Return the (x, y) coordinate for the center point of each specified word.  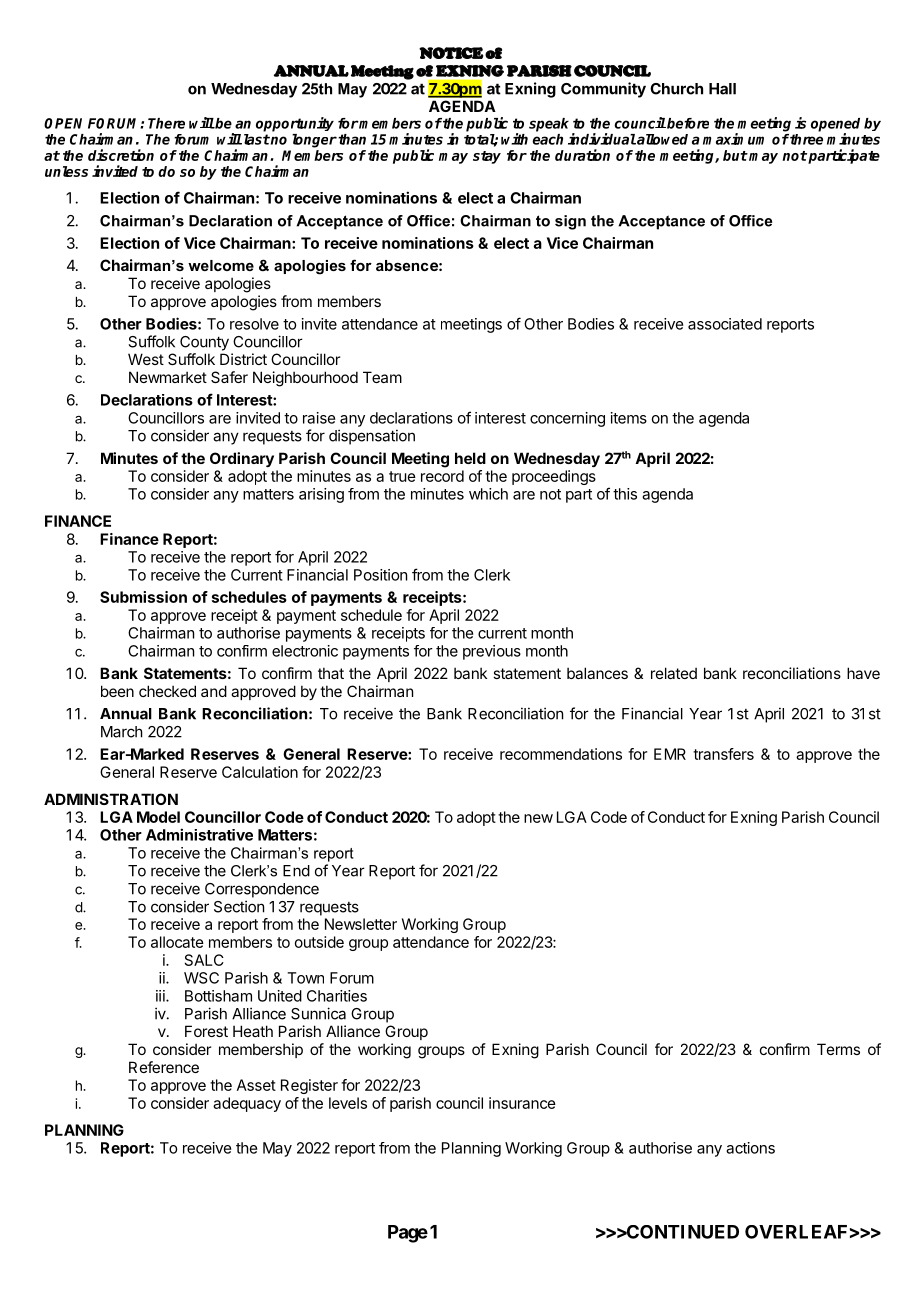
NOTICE (451, 53)
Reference (164, 1067)
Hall (722, 89)
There (166, 123)
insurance (522, 1103)
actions (750, 1148)
